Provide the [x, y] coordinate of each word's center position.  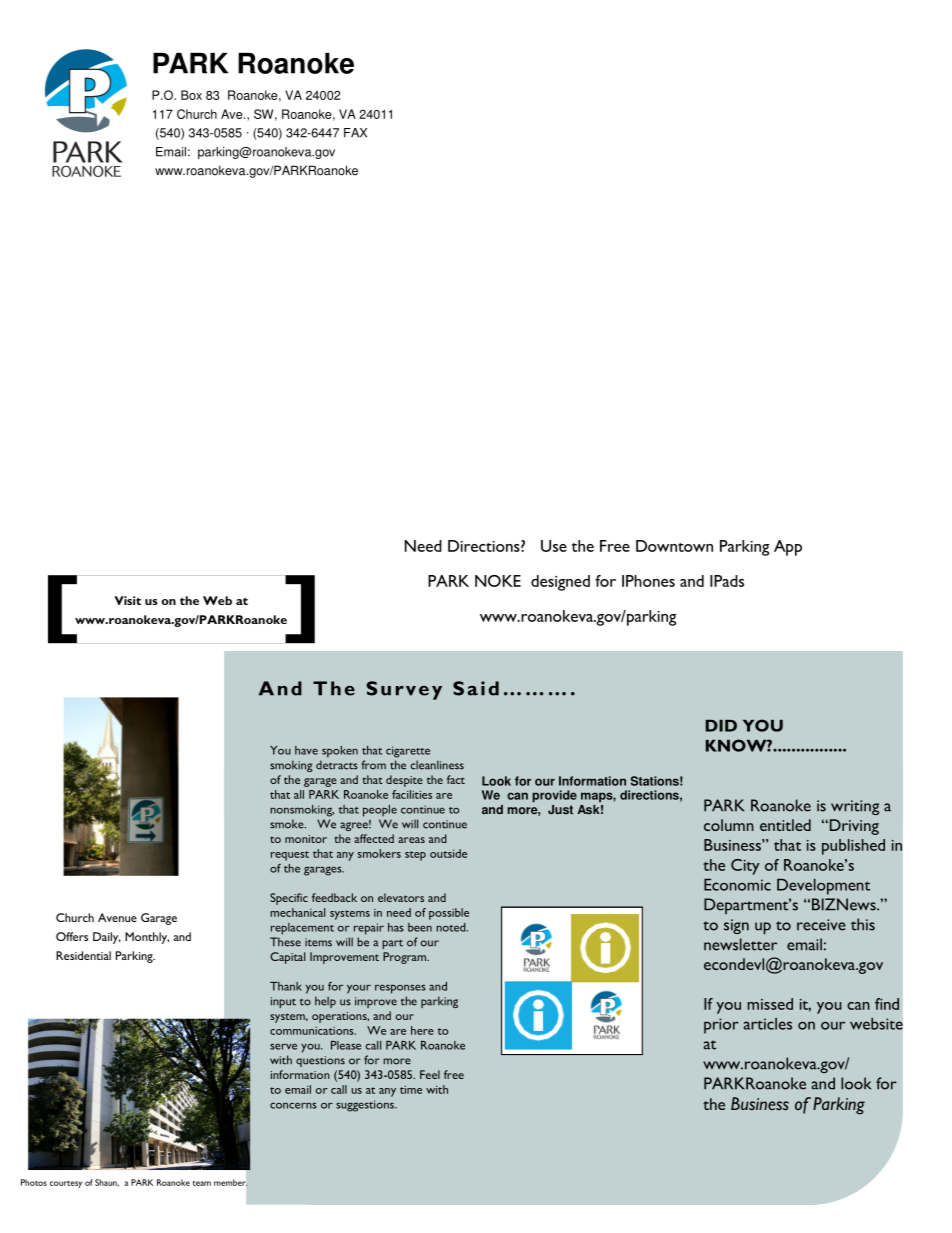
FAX [355, 133]
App [788, 548]
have [306, 750]
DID [721, 726]
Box [191, 95]
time [411, 1090]
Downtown [674, 546]
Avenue [117, 917]
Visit [127, 600]
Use [554, 546]
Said [476, 688]
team [202, 1183]
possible [449, 914]
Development [823, 887]
